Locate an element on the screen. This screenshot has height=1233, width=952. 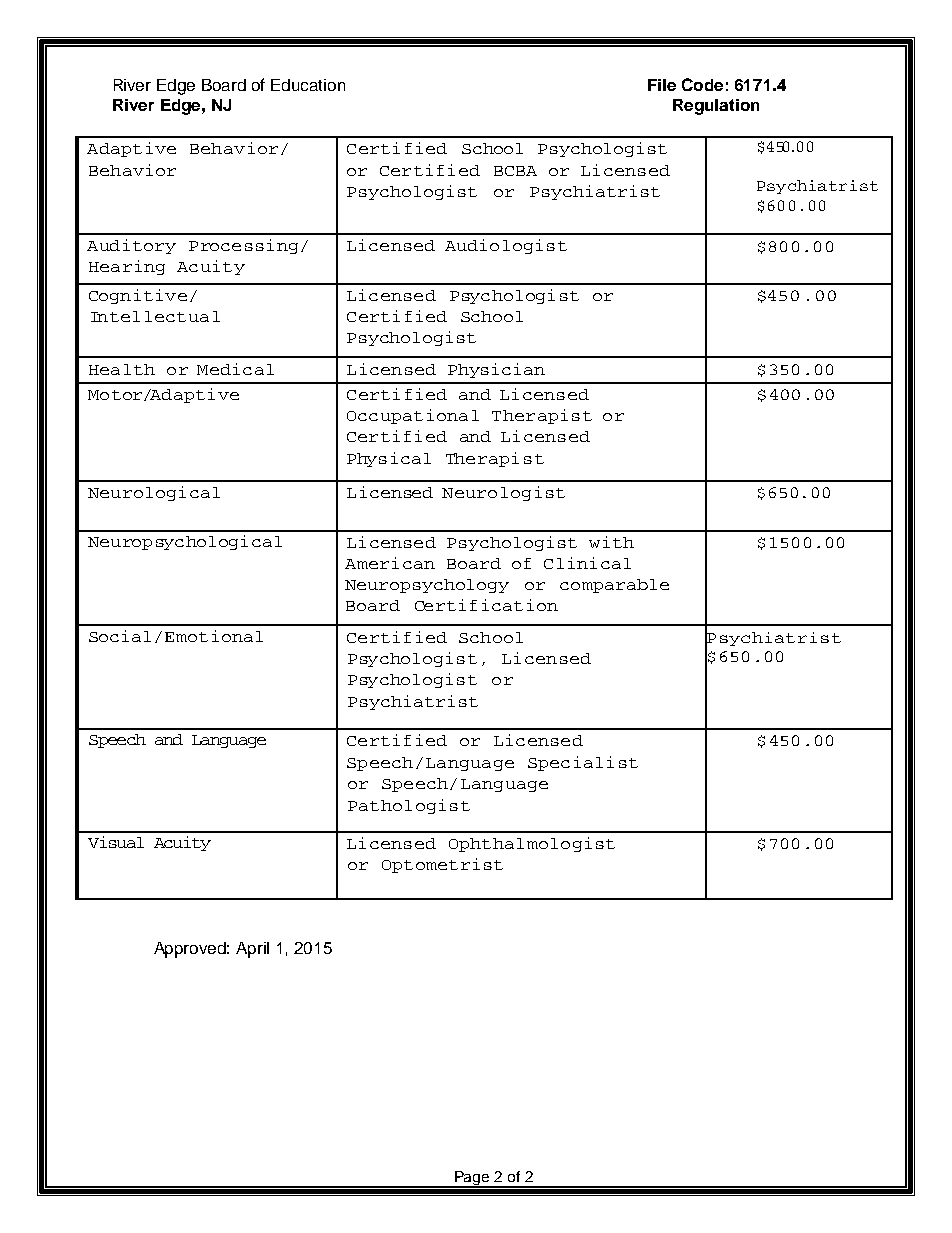
comparable is located at coordinates (614, 586).
